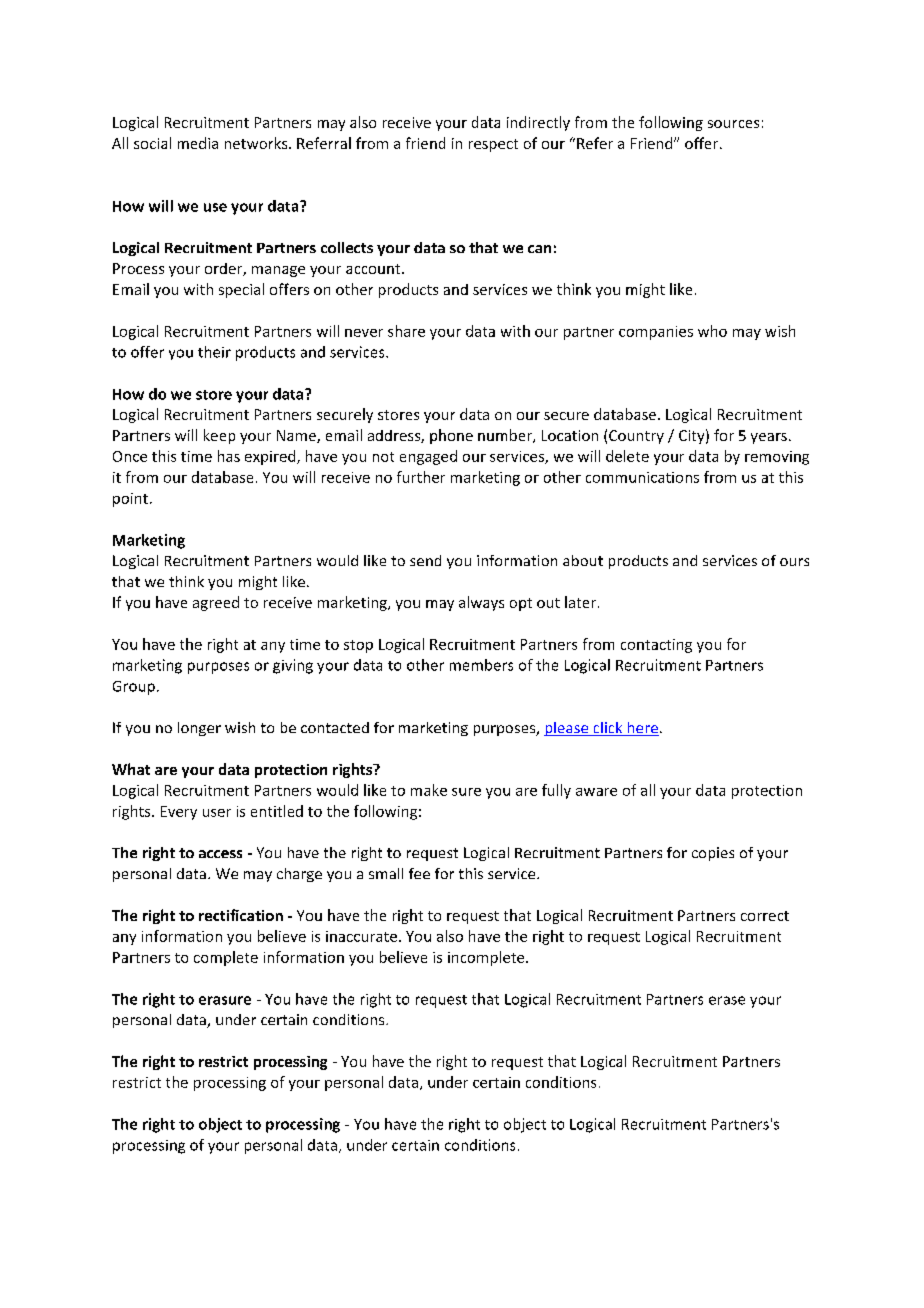 This page has height=1308, width=924. What do you see at coordinates (493, 145) in the page?
I see `respect` at bounding box center [493, 145].
